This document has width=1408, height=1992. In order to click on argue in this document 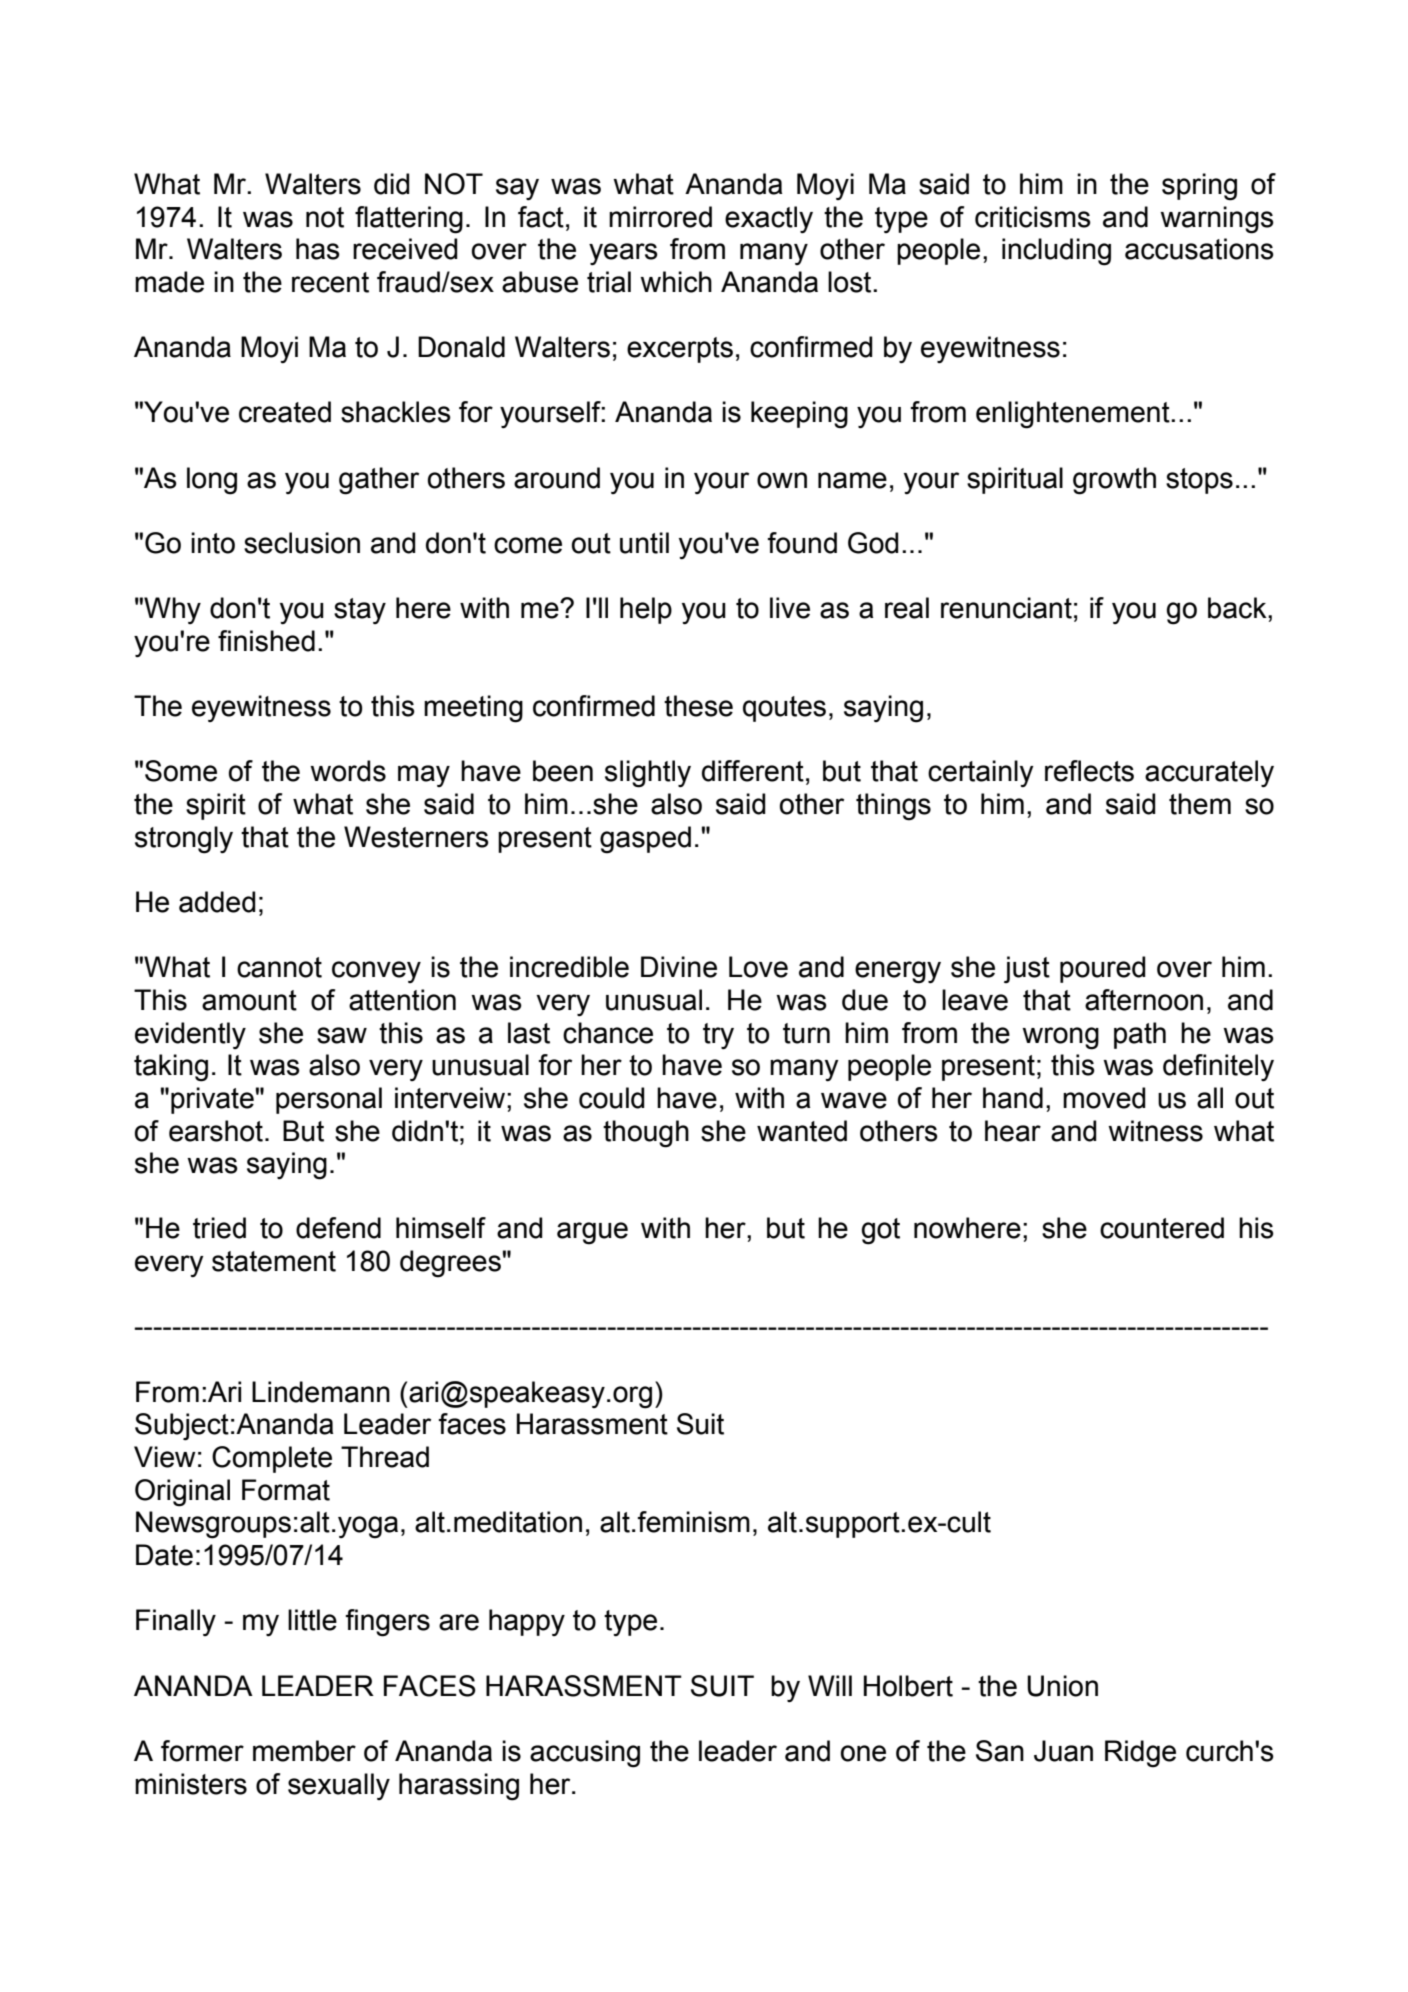, I will do `click(592, 1233)`.
